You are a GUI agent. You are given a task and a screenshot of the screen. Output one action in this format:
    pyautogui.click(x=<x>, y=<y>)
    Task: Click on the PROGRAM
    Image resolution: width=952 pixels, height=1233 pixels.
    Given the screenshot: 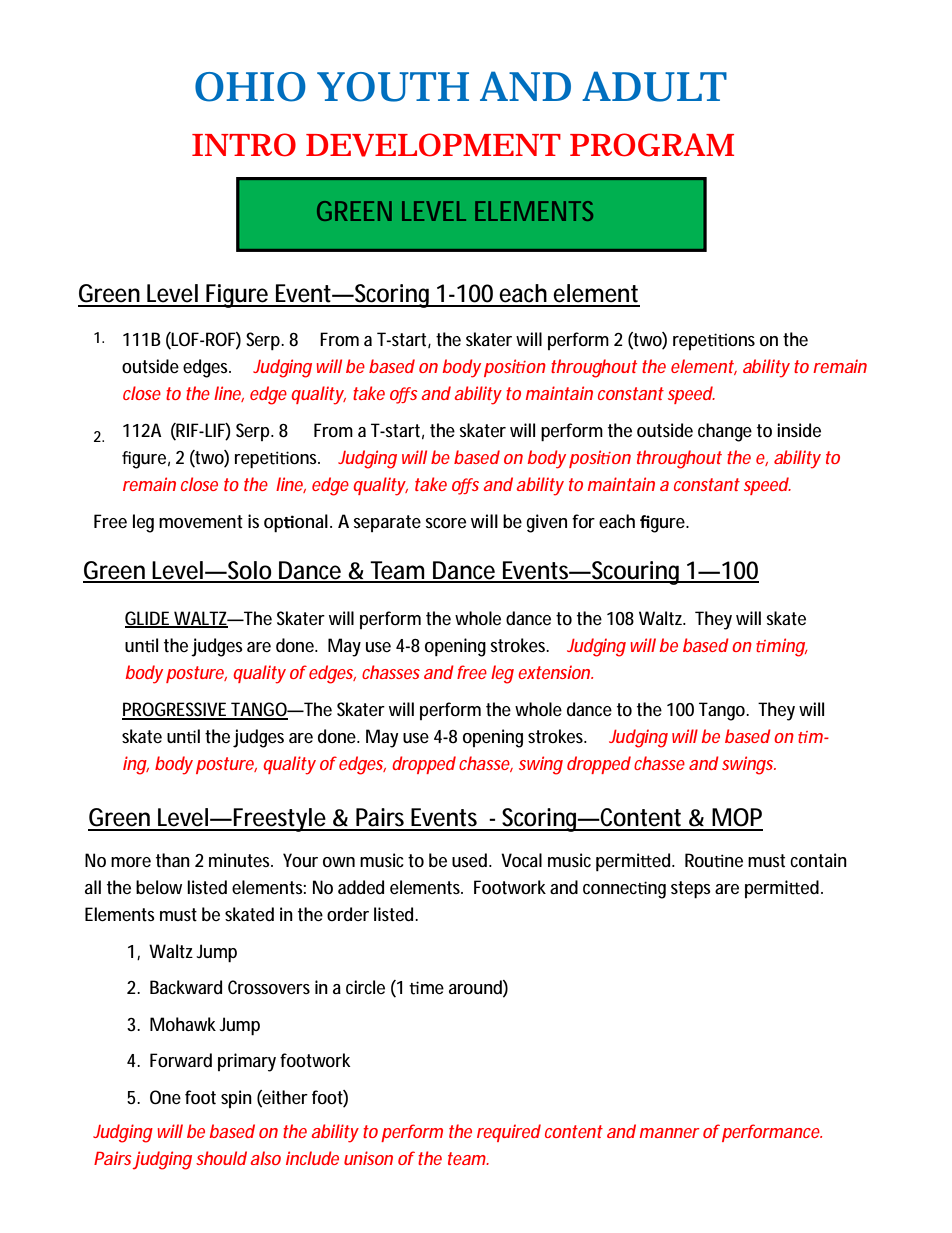 What is the action you would take?
    pyautogui.click(x=652, y=145)
